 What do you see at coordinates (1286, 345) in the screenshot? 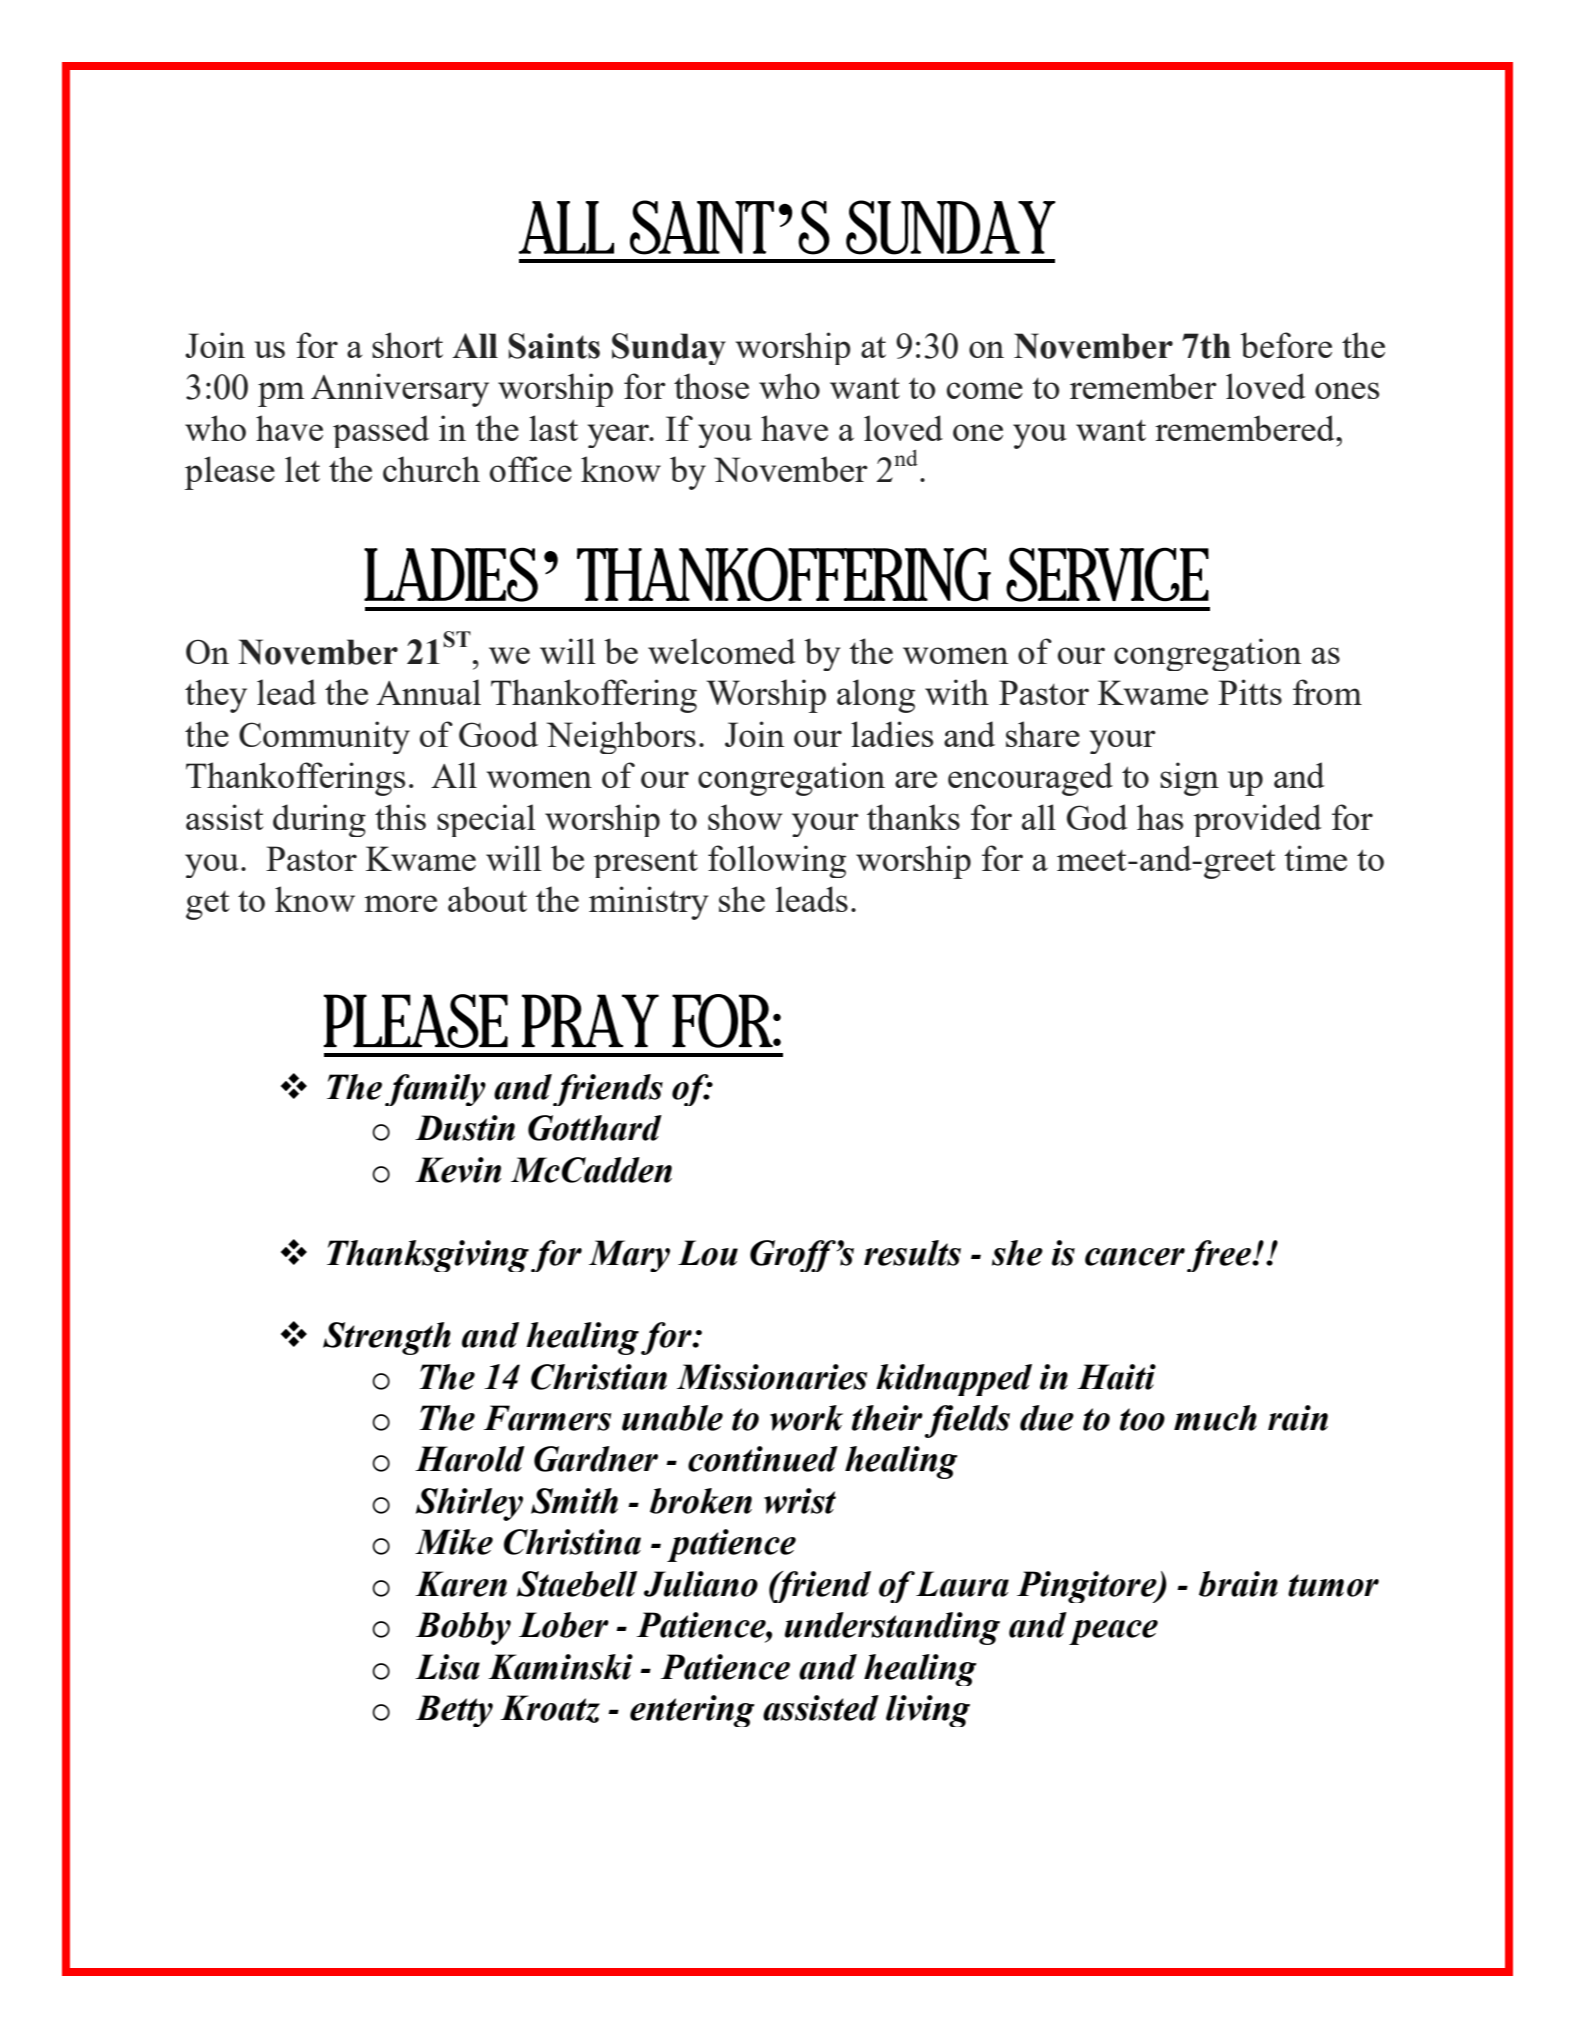
I see `before` at bounding box center [1286, 345].
